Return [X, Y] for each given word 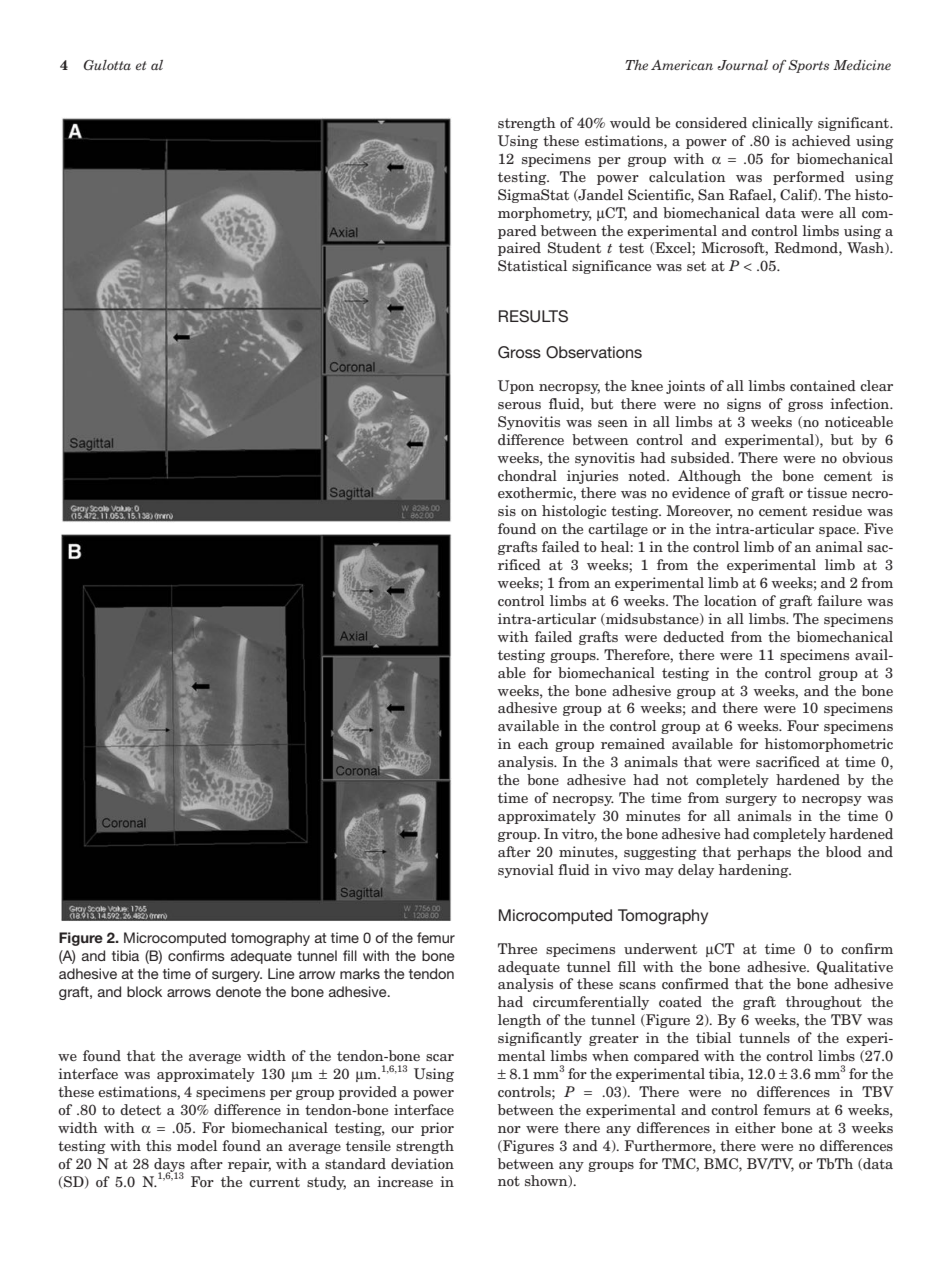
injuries [592, 477]
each [533, 743]
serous [519, 405]
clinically [782, 124]
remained [633, 743]
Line [281, 973]
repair [249, 1165]
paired [519, 249]
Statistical [532, 265]
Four [803, 725]
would [630, 122]
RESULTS [533, 316]
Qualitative [855, 968]
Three [517, 948]
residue [837, 510]
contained [823, 385]
